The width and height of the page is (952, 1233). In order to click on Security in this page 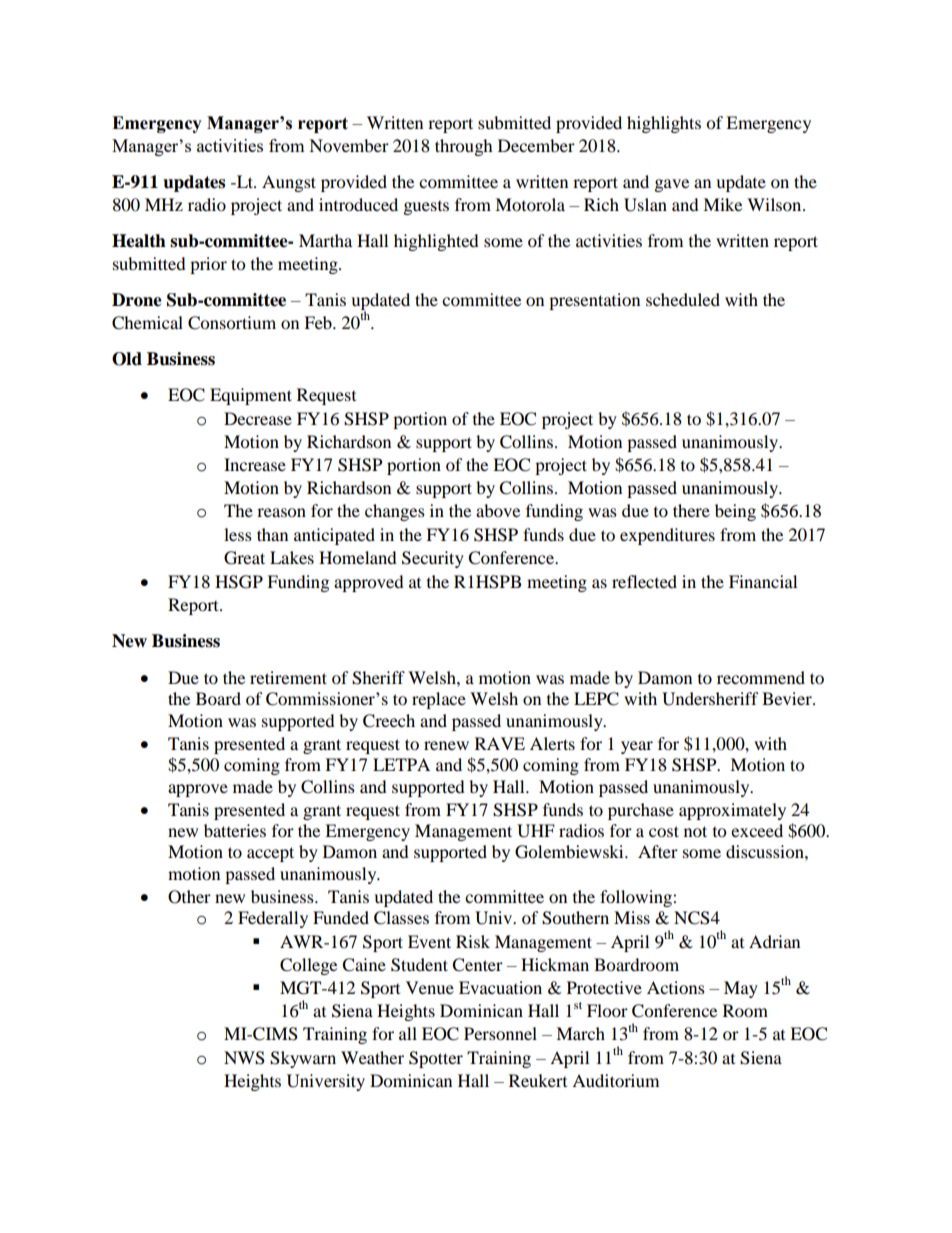, I will do `click(433, 559)`.
